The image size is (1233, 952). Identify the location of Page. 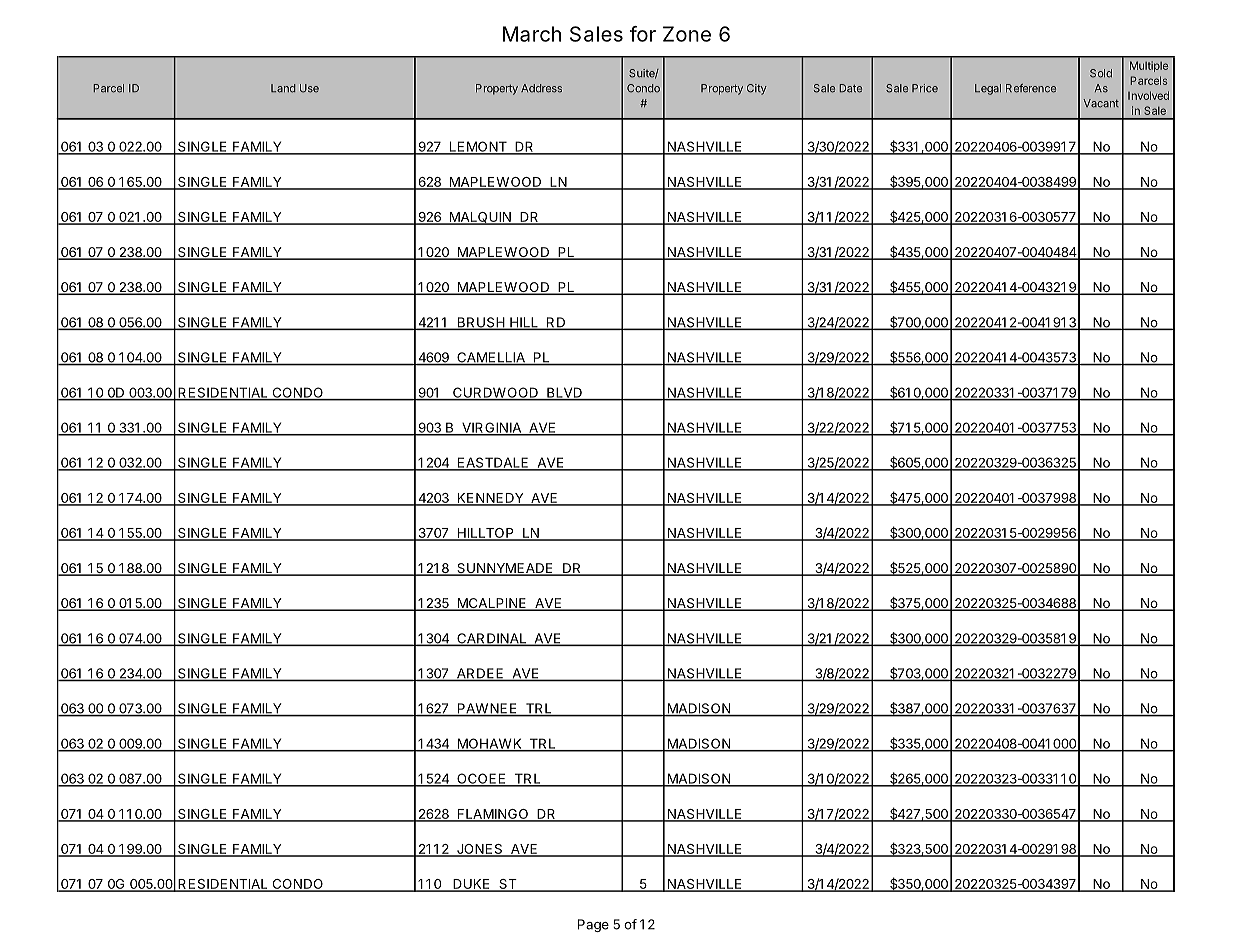
(593, 925).
